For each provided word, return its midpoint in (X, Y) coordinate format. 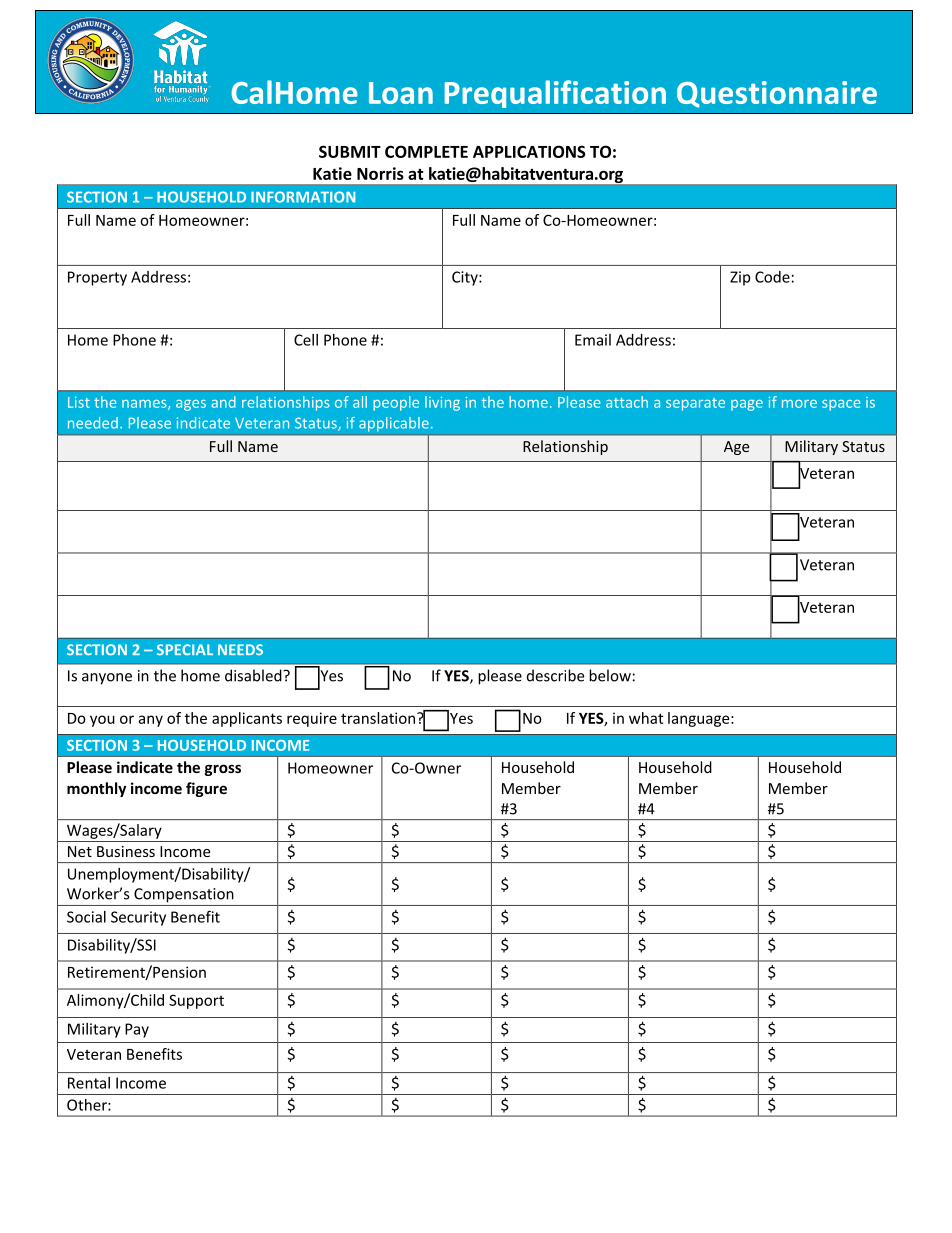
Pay (137, 1030)
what (646, 718)
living (442, 403)
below (610, 675)
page (747, 405)
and (223, 402)
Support (196, 1001)
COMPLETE (426, 151)
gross (223, 770)
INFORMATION (303, 197)
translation (379, 718)
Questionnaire (777, 94)
